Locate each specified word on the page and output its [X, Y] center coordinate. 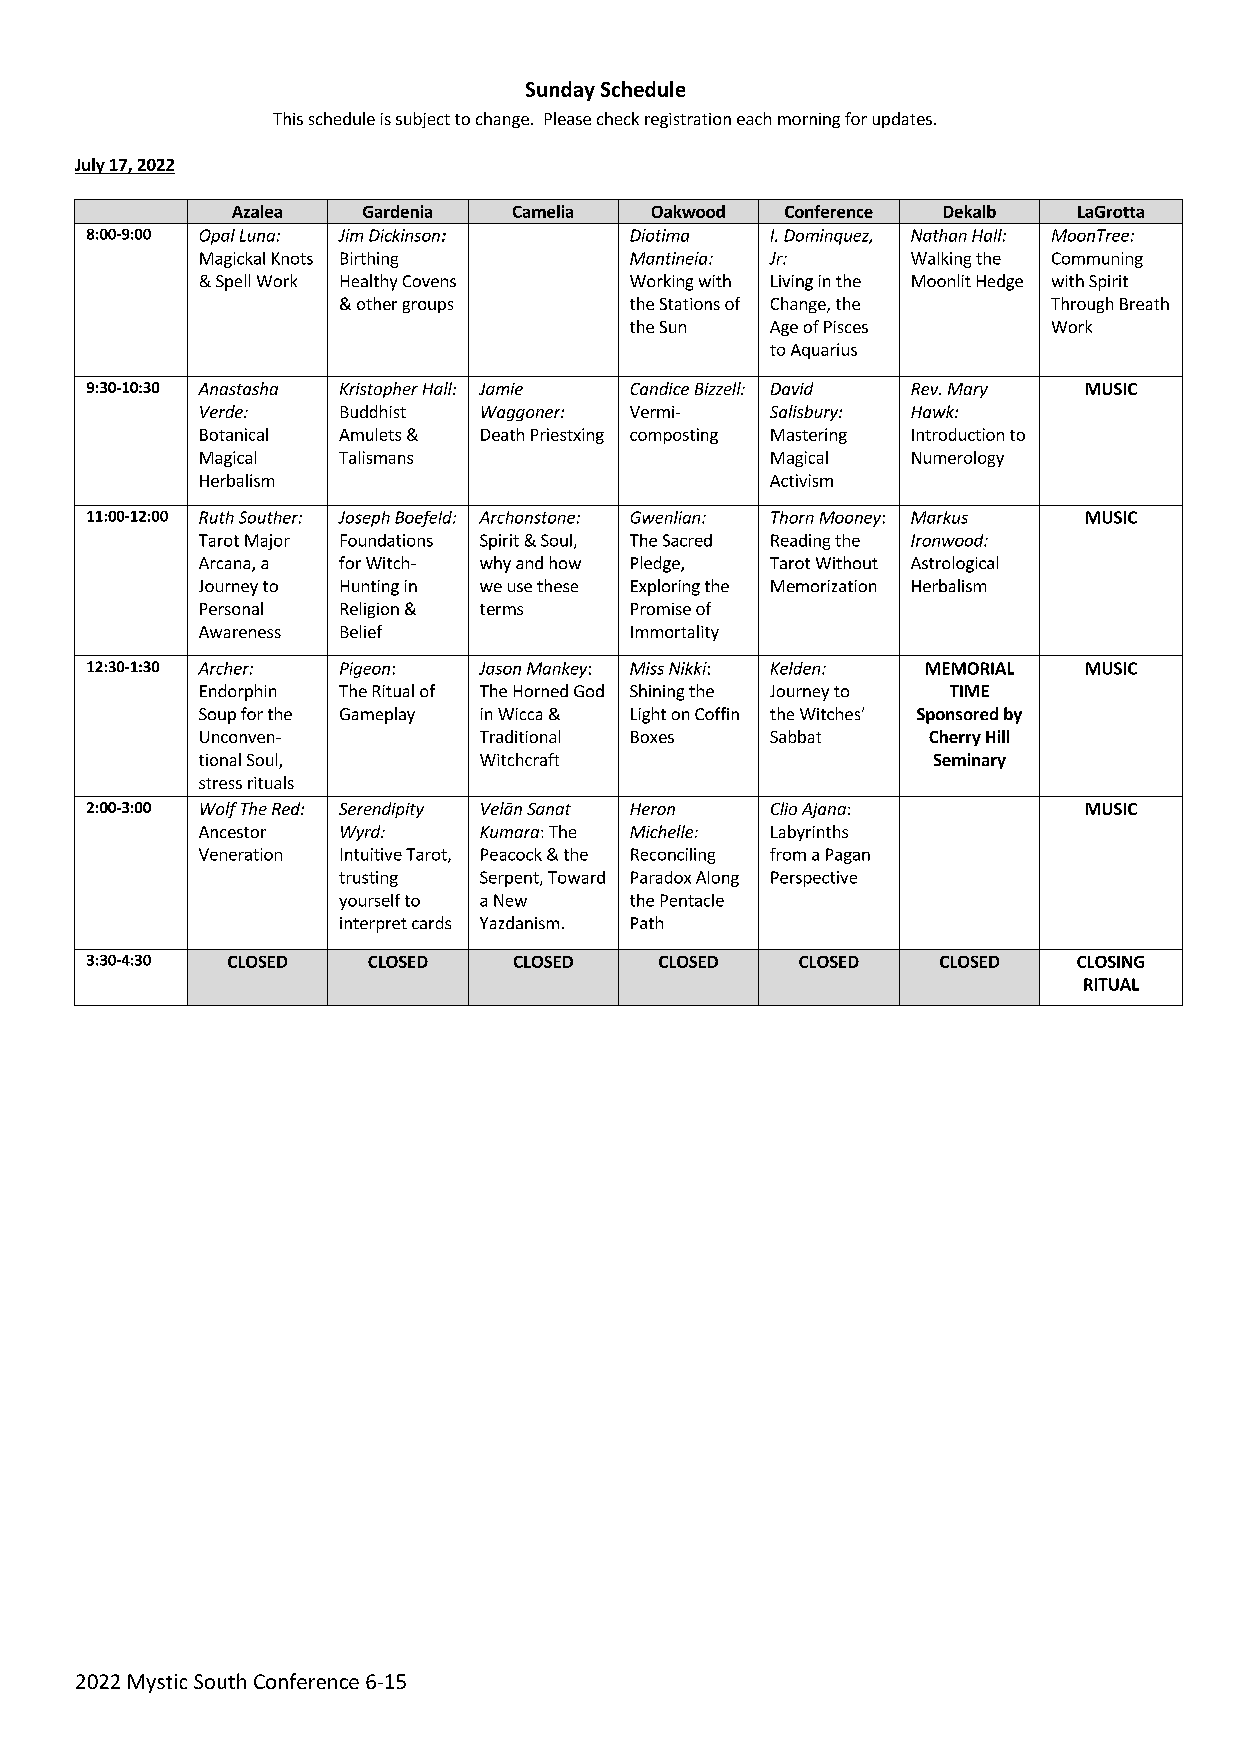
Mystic [157, 1683]
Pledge [656, 564]
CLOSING [1110, 962]
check [618, 118]
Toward [576, 877]
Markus [939, 517]
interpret [373, 925]
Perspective [814, 879]
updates [902, 120]
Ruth [216, 517]
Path [647, 922]
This [288, 118]
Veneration [240, 854]
